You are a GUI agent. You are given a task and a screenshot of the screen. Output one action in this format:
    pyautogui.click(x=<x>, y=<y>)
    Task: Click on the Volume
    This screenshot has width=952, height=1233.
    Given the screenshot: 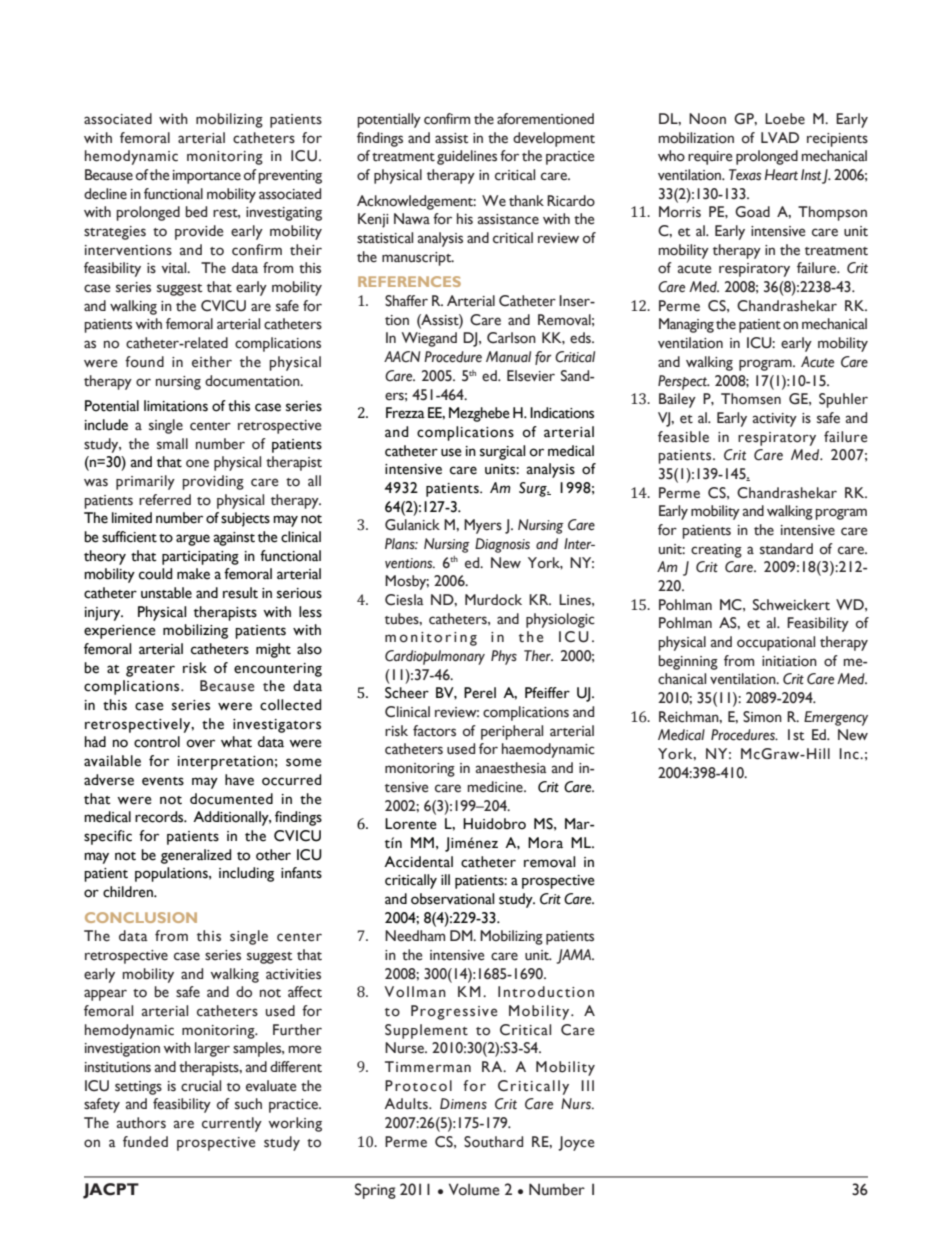 What is the action you would take?
    pyautogui.click(x=474, y=1189)
